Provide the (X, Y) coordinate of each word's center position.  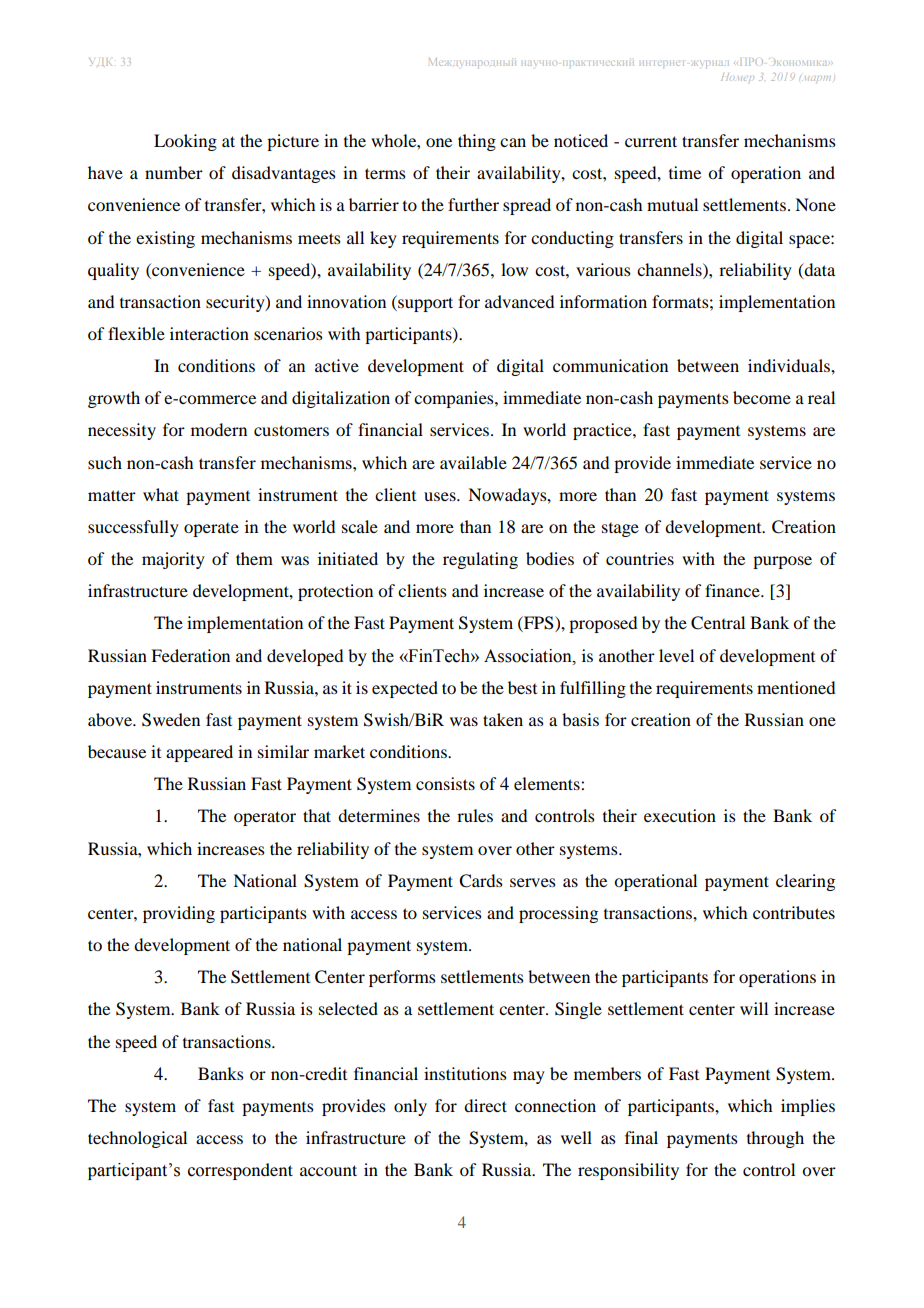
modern (219, 429)
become (762, 397)
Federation (190, 655)
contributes (794, 912)
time (685, 172)
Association (529, 656)
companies (455, 399)
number (174, 172)
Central (718, 623)
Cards (481, 881)
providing (179, 914)
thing (477, 142)
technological (137, 1139)
